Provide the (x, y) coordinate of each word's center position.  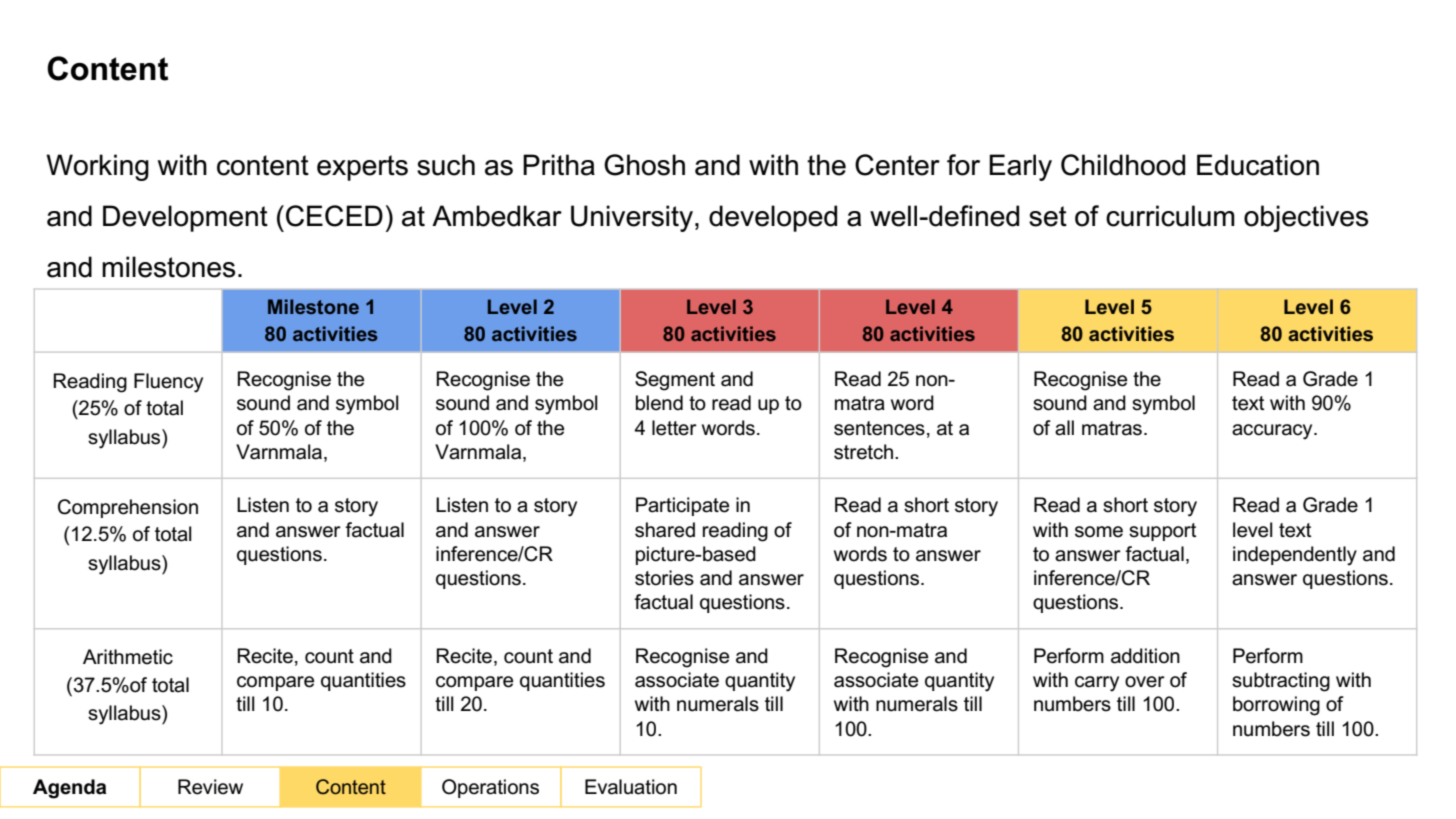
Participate (682, 506)
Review (210, 787)
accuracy (1273, 432)
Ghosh (644, 165)
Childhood (1123, 165)
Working (97, 167)
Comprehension (128, 508)
